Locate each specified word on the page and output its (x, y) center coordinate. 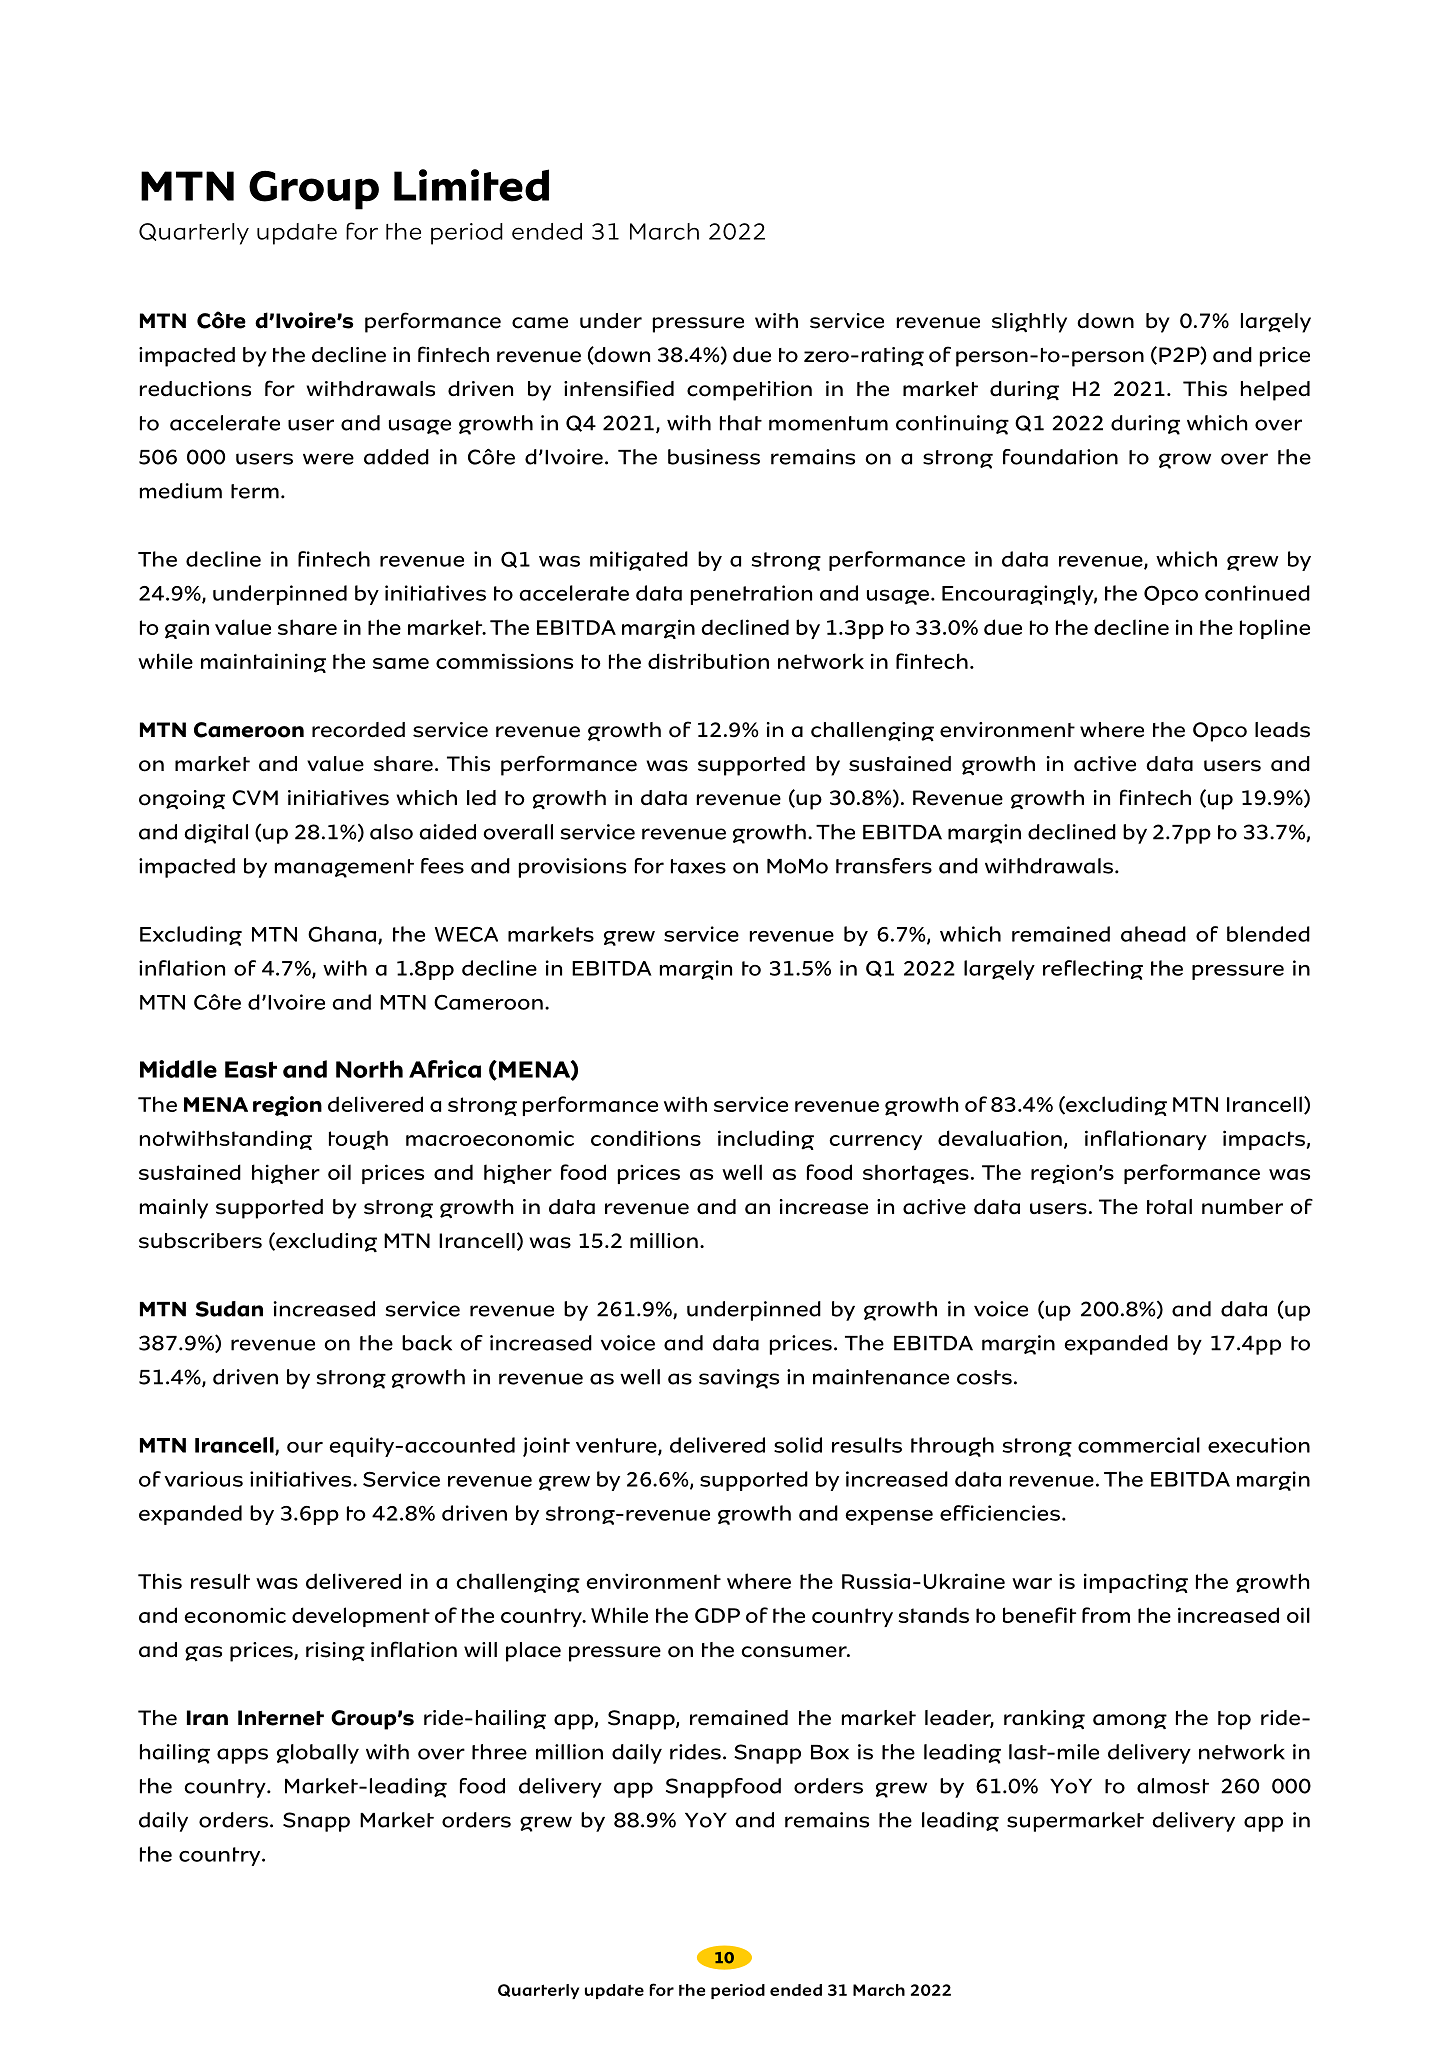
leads (1282, 730)
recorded (358, 730)
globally (318, 1754)
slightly (1029, 323)
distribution (708, 661)
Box (830, 1752)
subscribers (200, 1241)
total (1169, 1207)
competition (749, 391)
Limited (471, 185)
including (766, 1140)
